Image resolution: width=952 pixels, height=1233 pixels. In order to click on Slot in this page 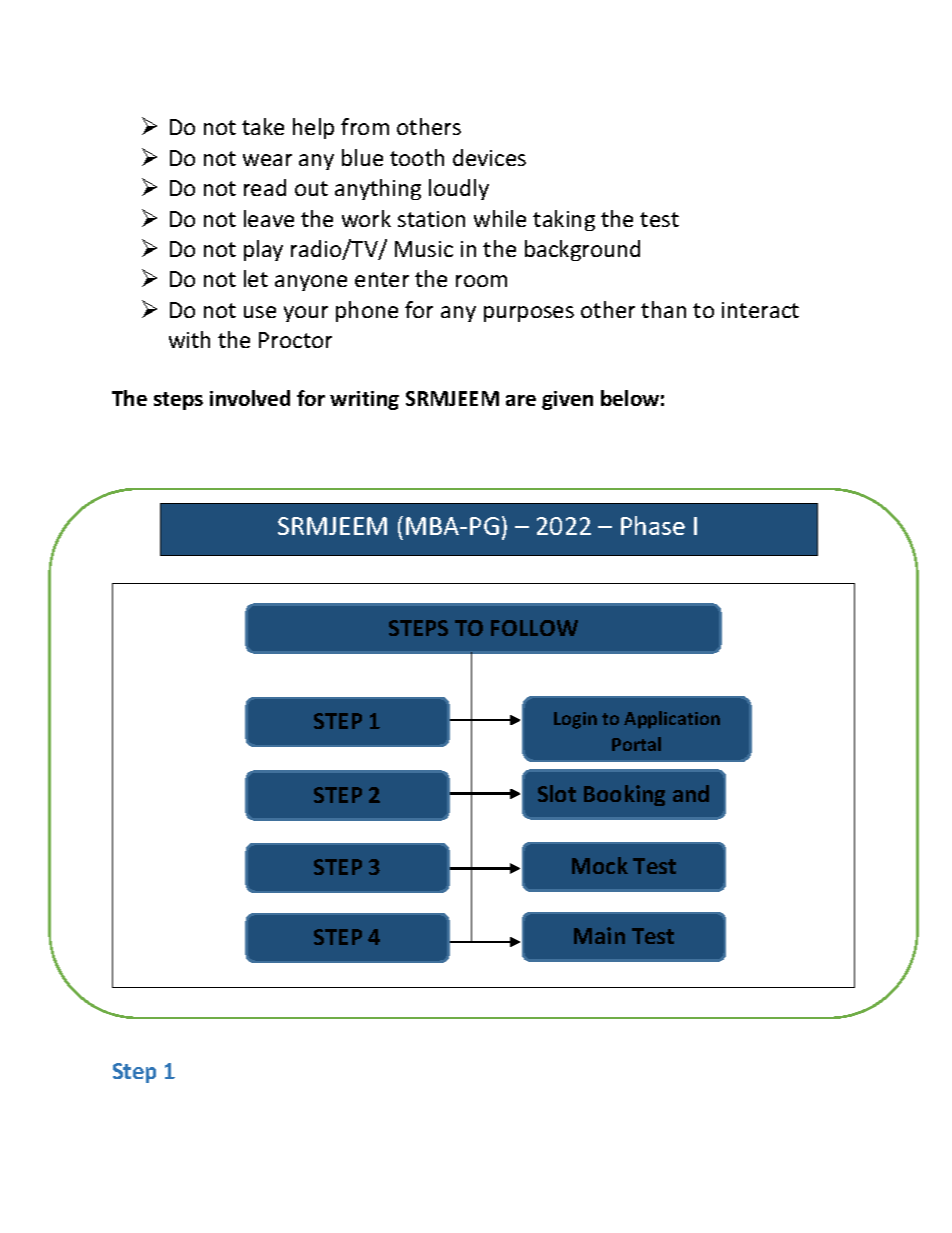, I will do `click(557, 793)`.
